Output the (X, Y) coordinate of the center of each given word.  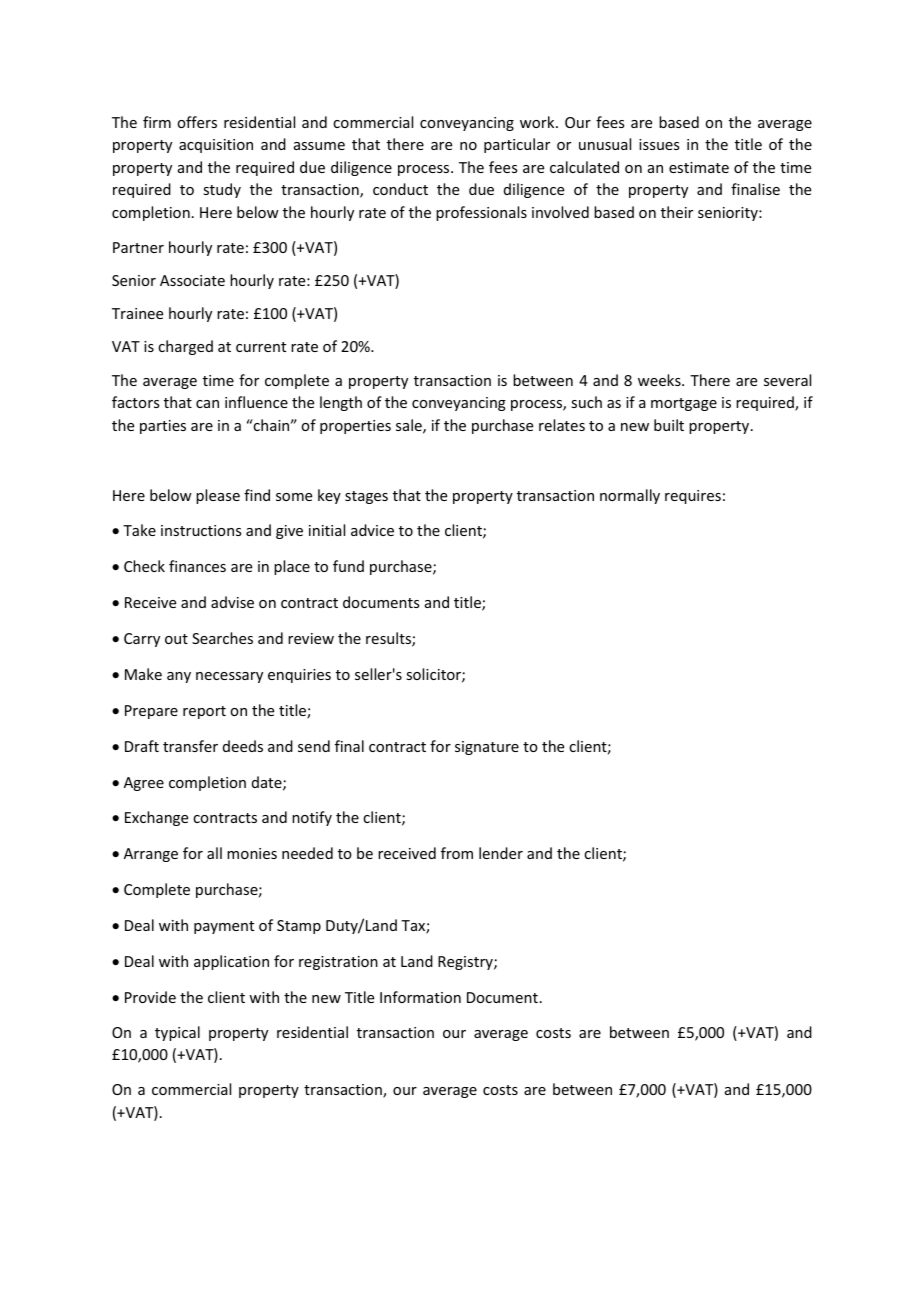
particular (517, 145)
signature (487, 748)
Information (420, 997)
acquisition (216, 146)
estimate (699, 167)
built (669, 425)
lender (501, 853)
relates (562, 425)
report (204, 712)
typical (177, 1033)
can (207, 404)
